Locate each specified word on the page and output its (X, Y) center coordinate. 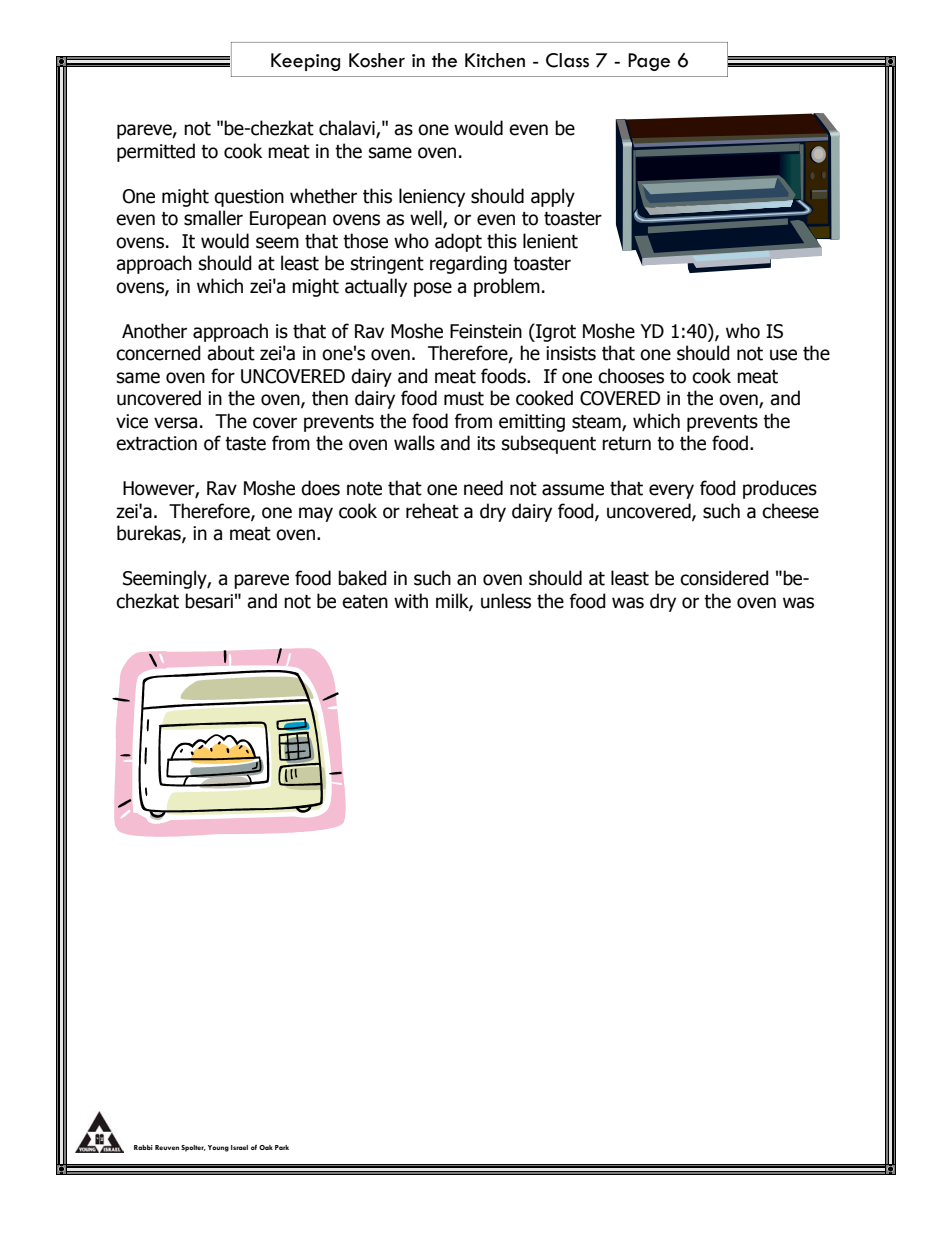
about (231, 353)
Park (282, 1147)
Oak (266, 1147)
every (671, 491)
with (411, 601)
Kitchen (495, 60)
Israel (239, 1147)
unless (506, 601)
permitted (156, 152)
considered (724, 578)
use (783, 355)
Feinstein (486, 331)
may (316, 514)
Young (218, 1148)
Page (649, 62)
